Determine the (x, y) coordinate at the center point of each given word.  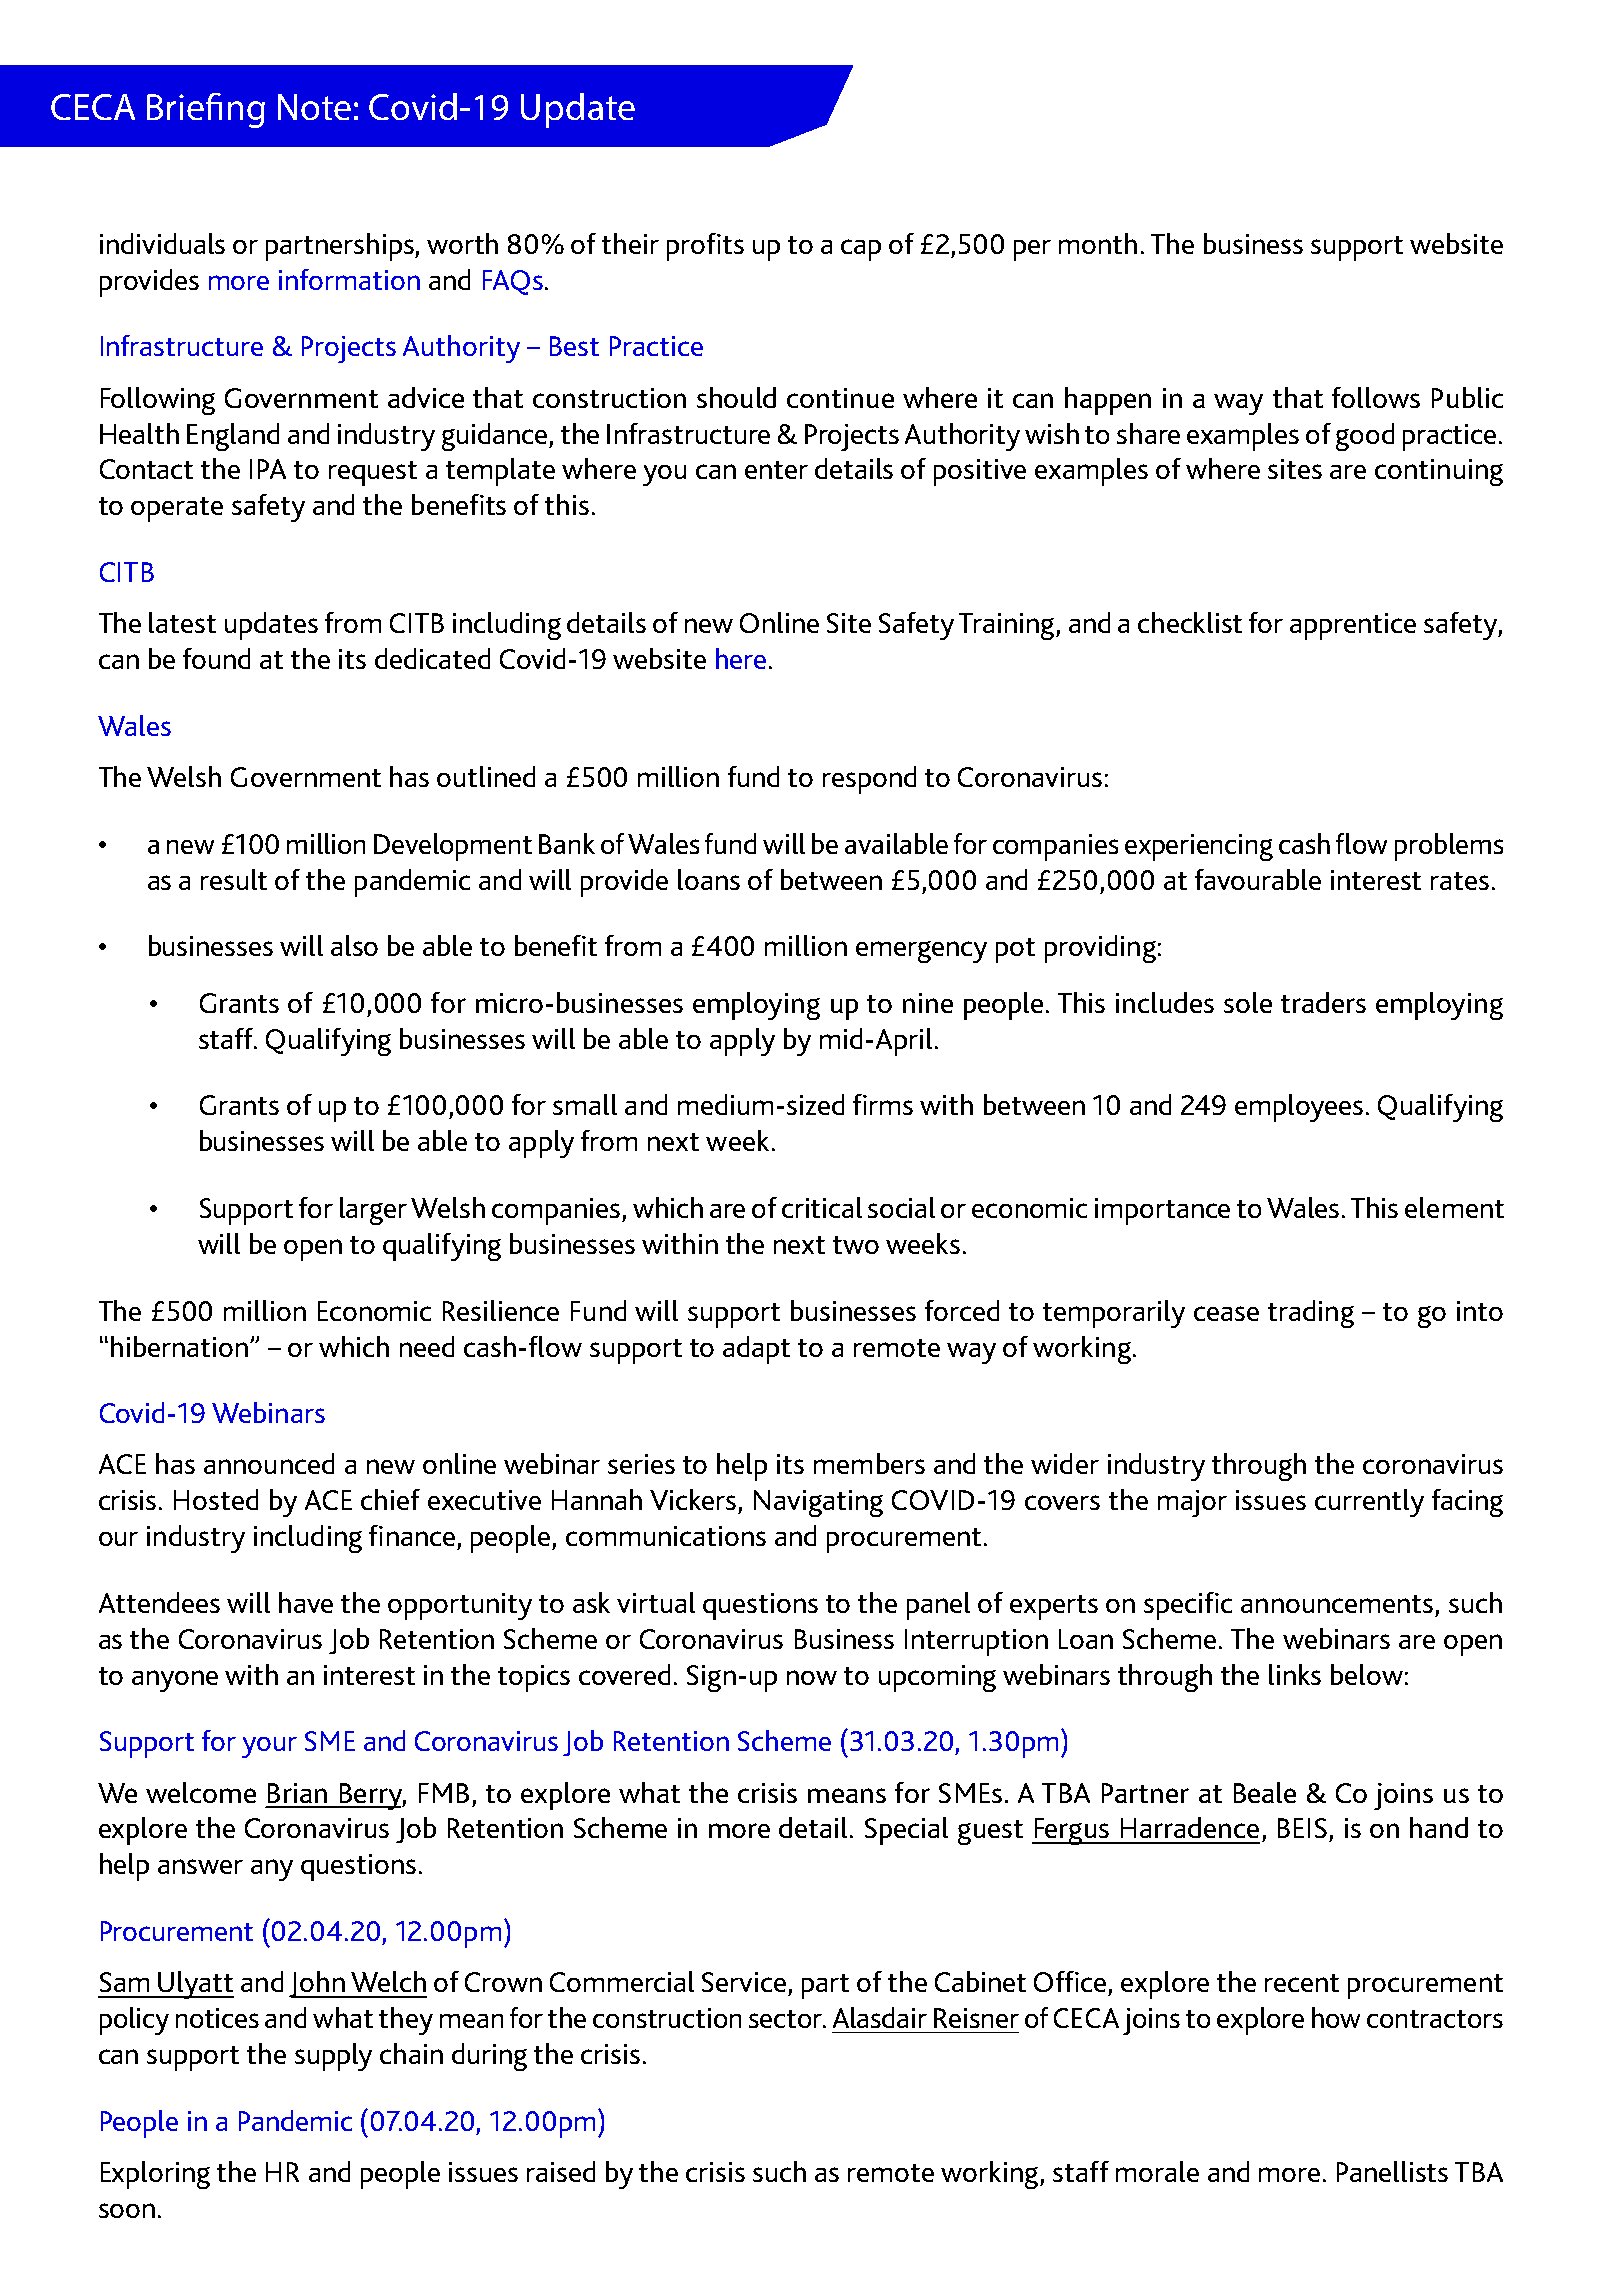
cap (861, 250)
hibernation (179, 1346)
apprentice (1353, 626)
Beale (1265, 1792)
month (1098, 243)
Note (314, 107)
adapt (756, 1350)
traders (1323, 1002)
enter (776, 470)
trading (1311, 1314)
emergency (921, 952)
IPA (268, 469)
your (269, 1747)
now (812, 1677)
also (354, 945)
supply (333, 2057)
